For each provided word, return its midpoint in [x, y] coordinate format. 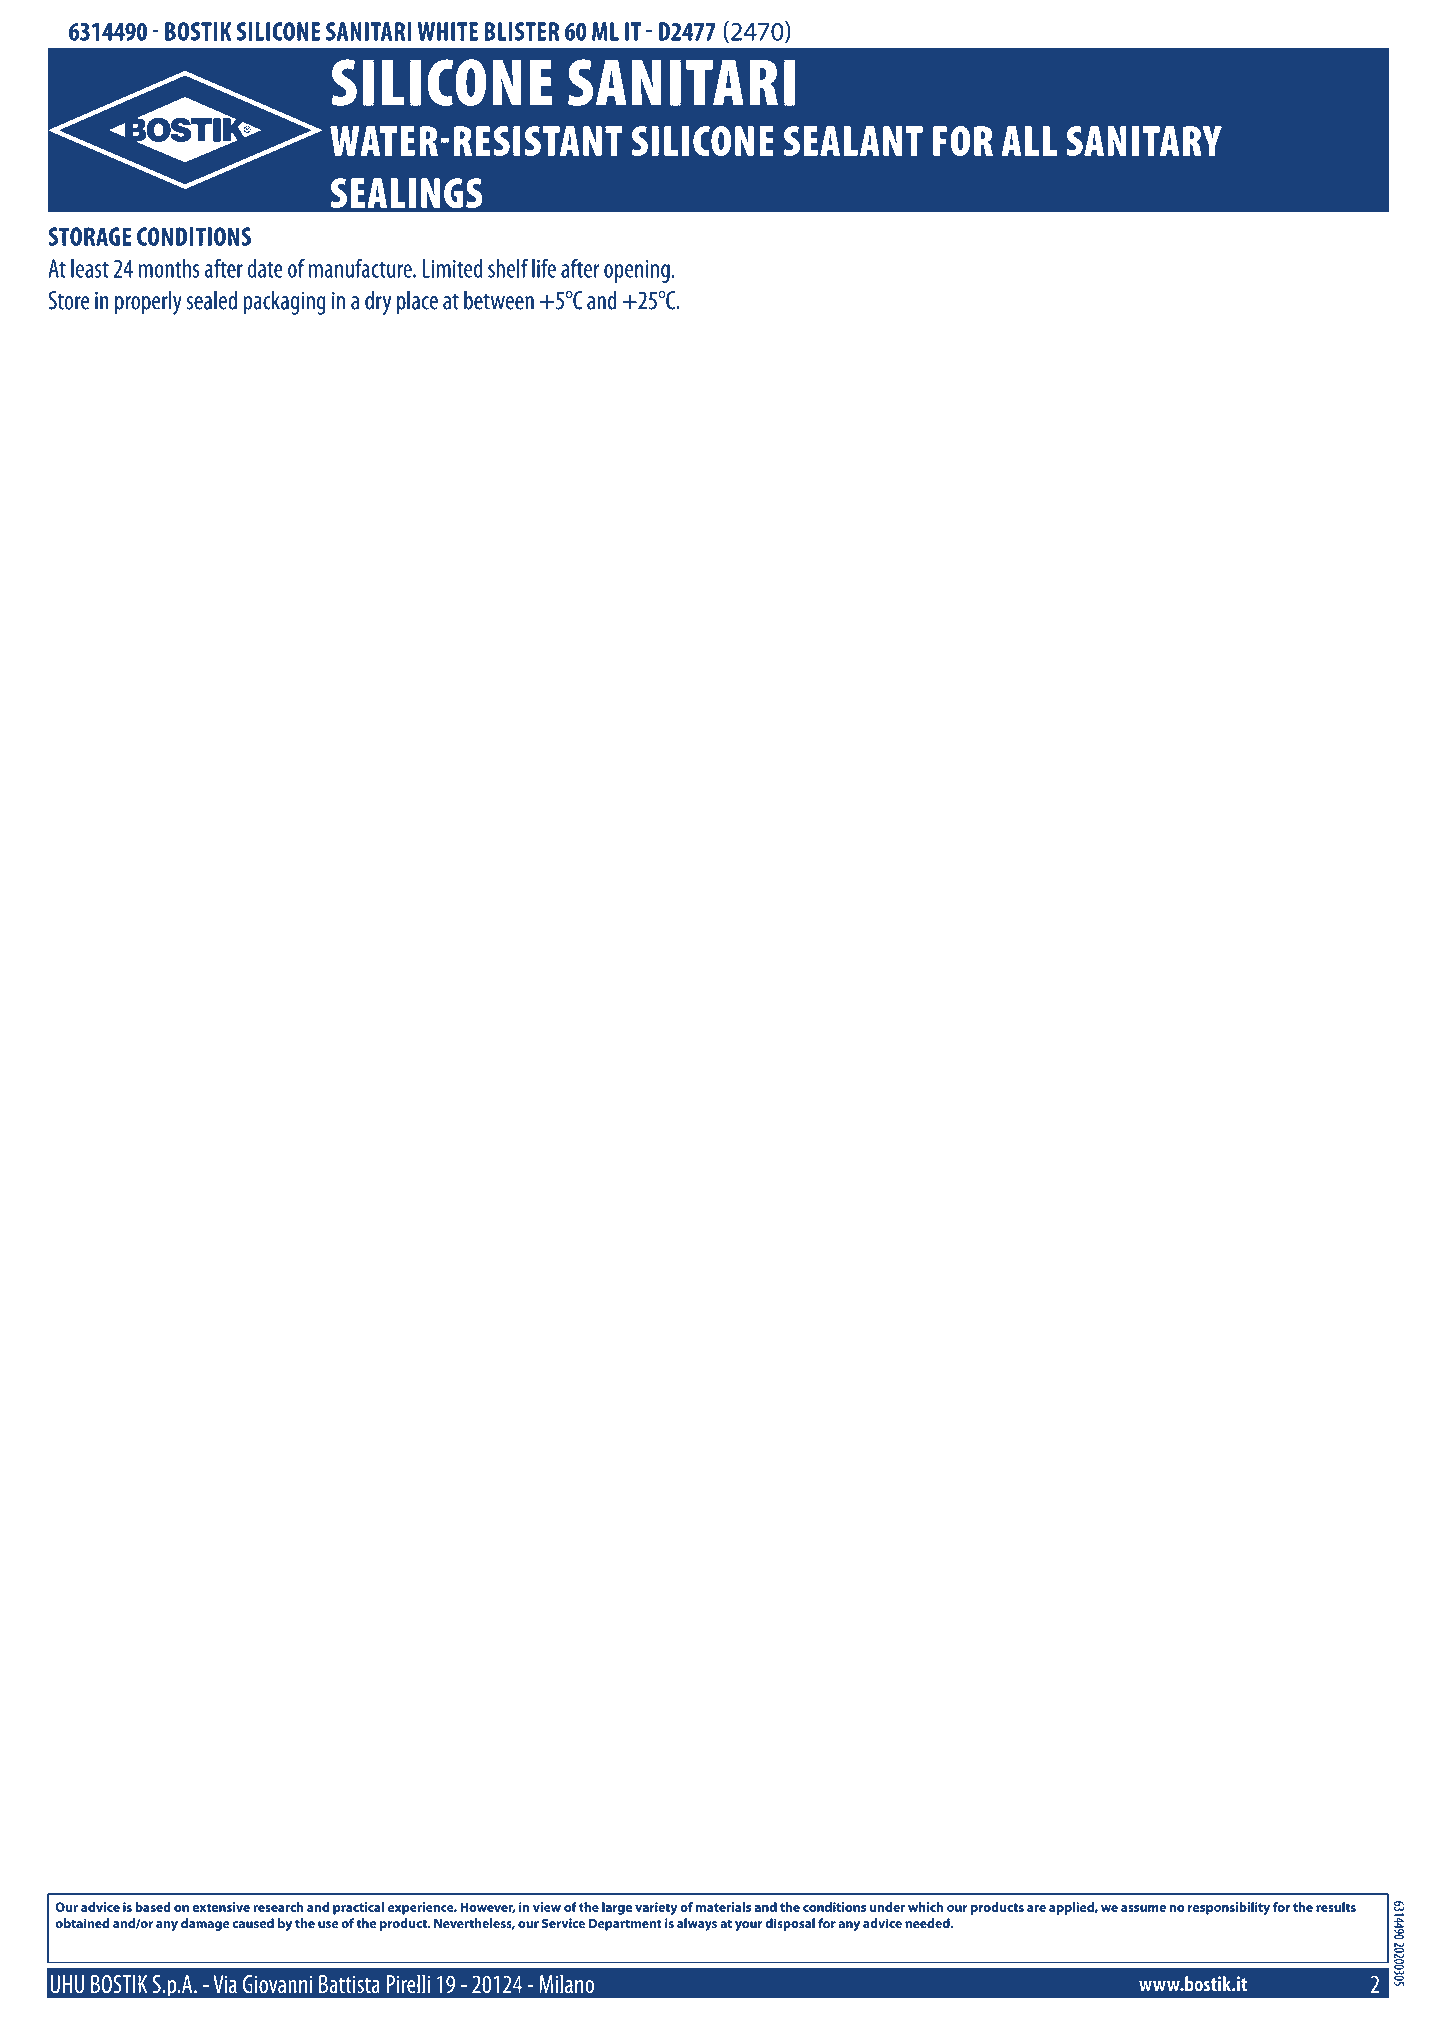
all [1029, 141]
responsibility [1229, 1908]
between [499, 300]
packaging [284, 303]
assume [1143, 1908]
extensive [221, 1907]
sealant [853, 141]
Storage [90, 236]
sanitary [1144, 141]
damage [205, 1924]
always [697, 1924]
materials [723, 1907]
